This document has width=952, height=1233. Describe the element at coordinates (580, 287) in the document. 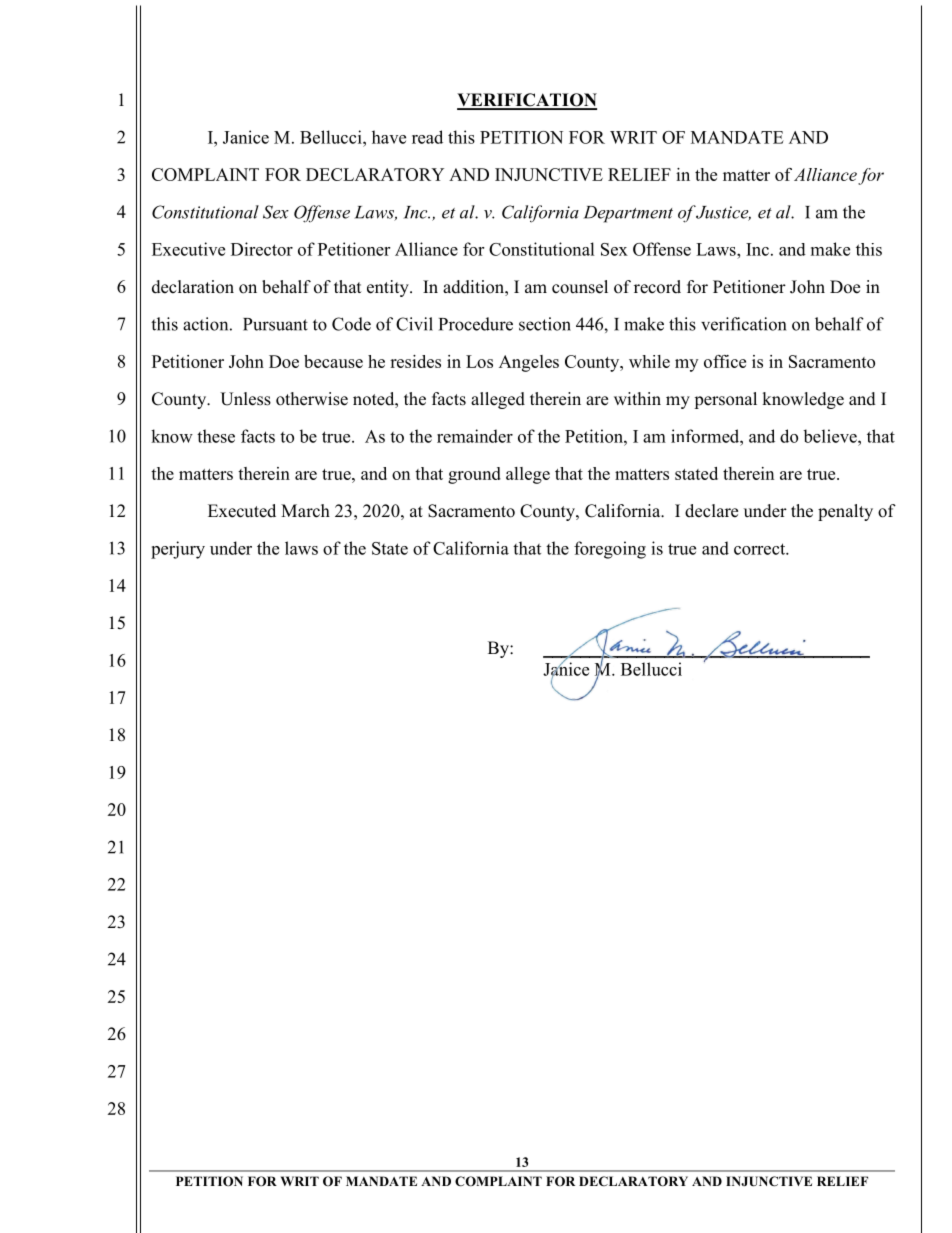

I see `counsel` at that location.
